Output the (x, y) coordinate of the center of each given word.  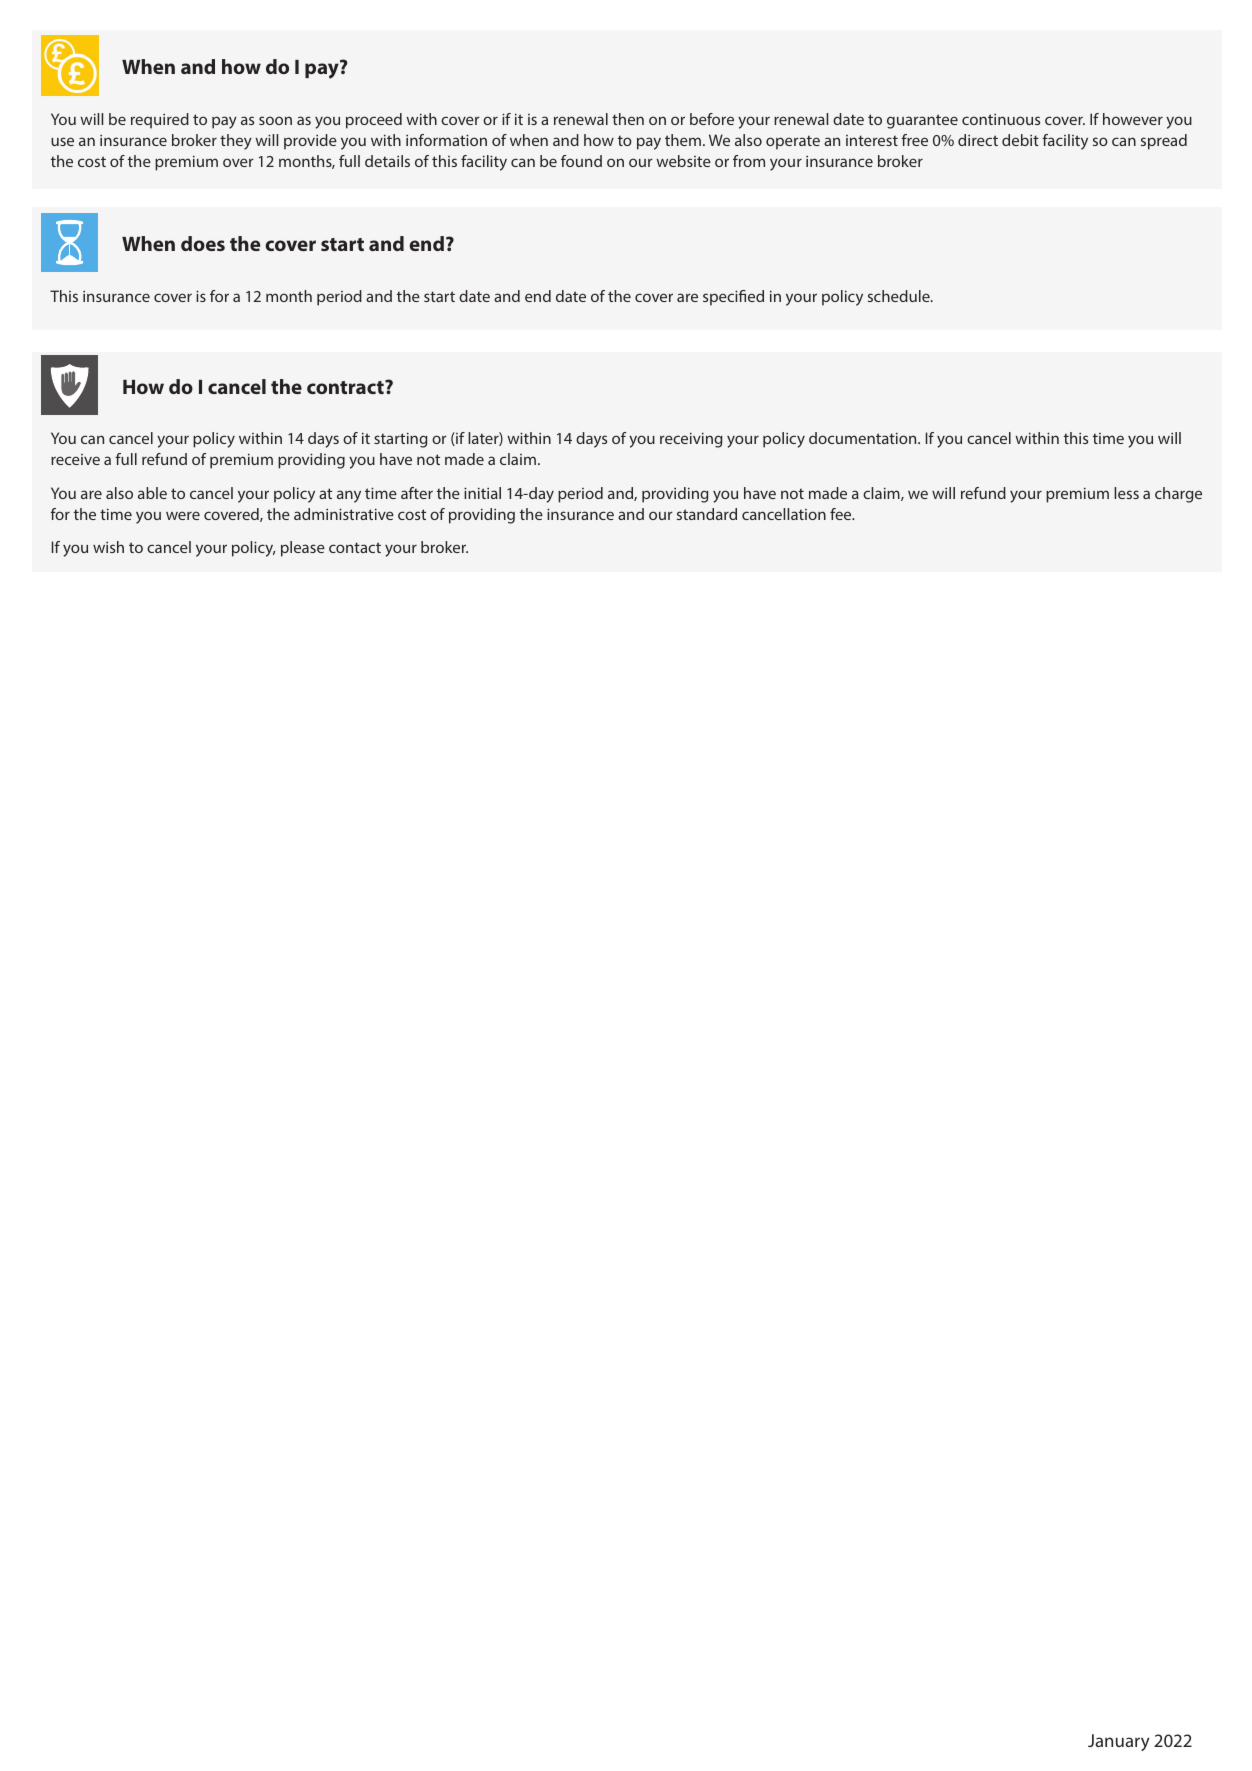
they (236, 142)
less (1126, 493)
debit (1020, 140)
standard (707, 514)
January (1119, 1742)
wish (108, 547)
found (581, 161)
